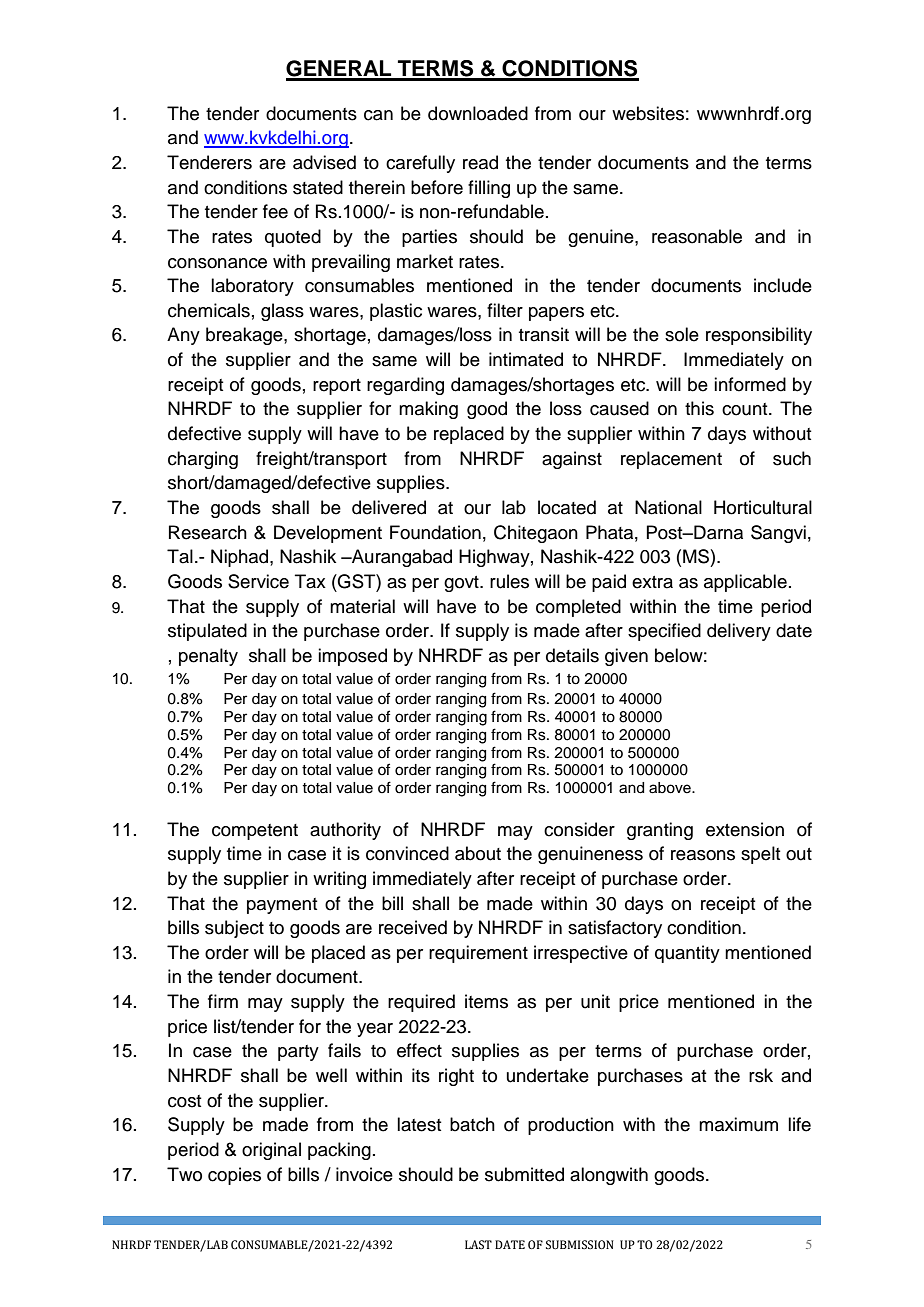 This document has width=924, height=1307. I want to click on informed, so click(750, 384).
